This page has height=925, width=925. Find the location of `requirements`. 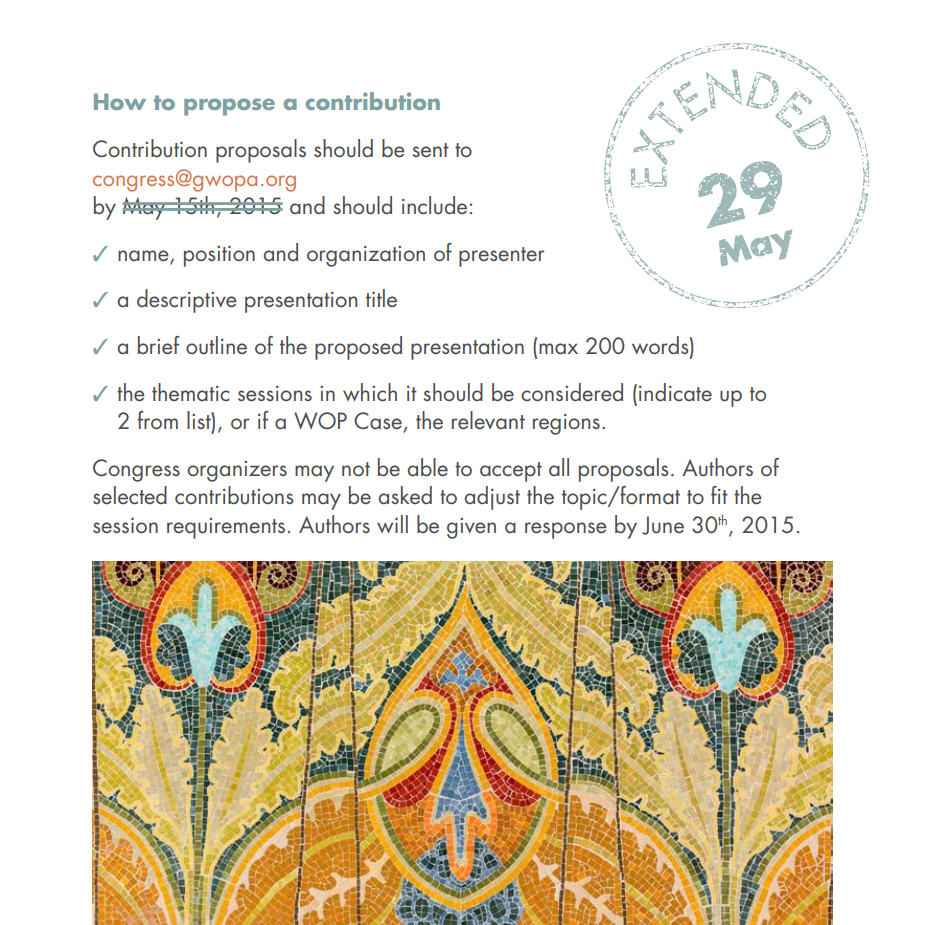

requirements is located at coordinates (226, 528).
